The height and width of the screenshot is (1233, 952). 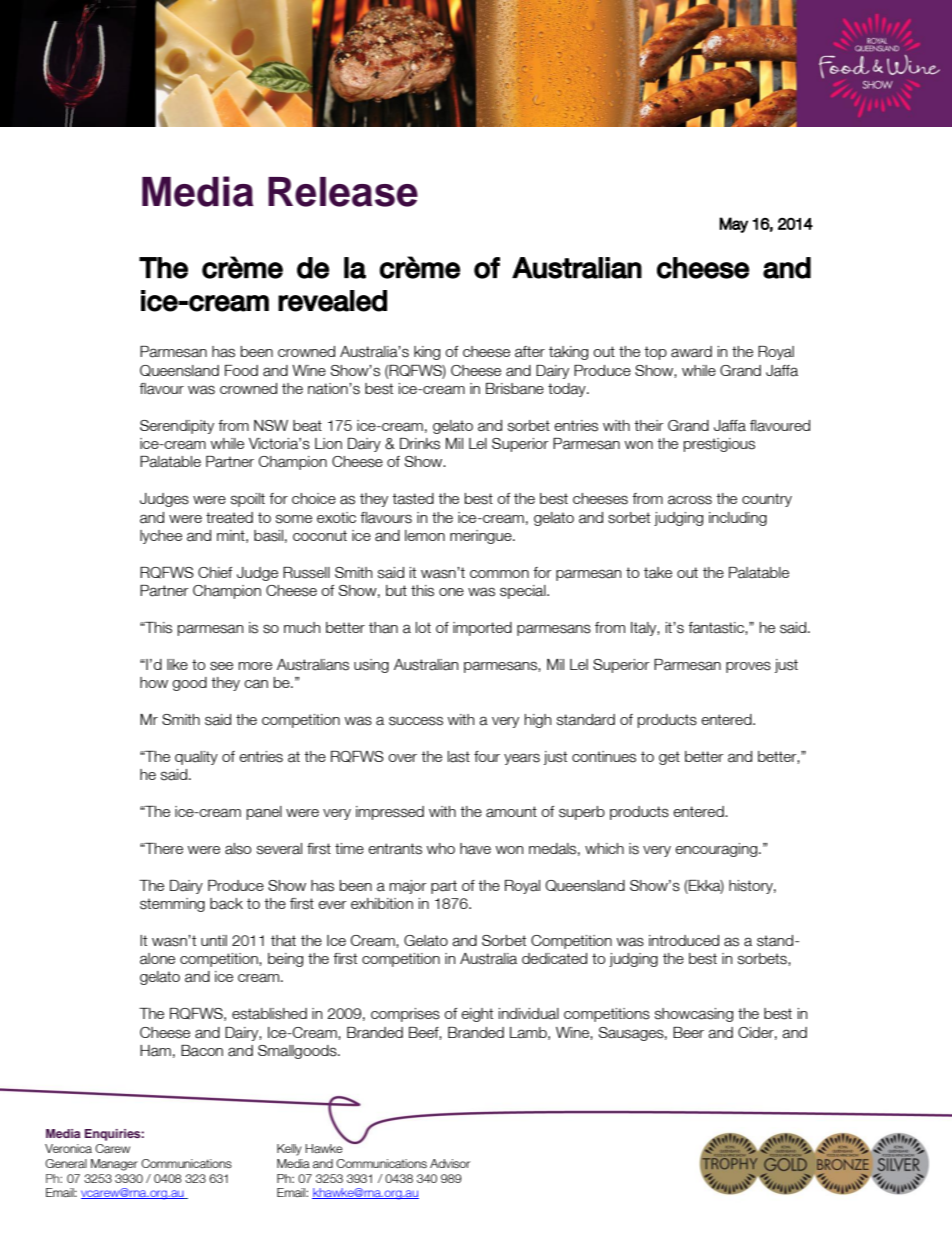 What do you see at coordinates (684, 940) in the screenshot?
I see `introduced` at bounding box center [684, 940].
